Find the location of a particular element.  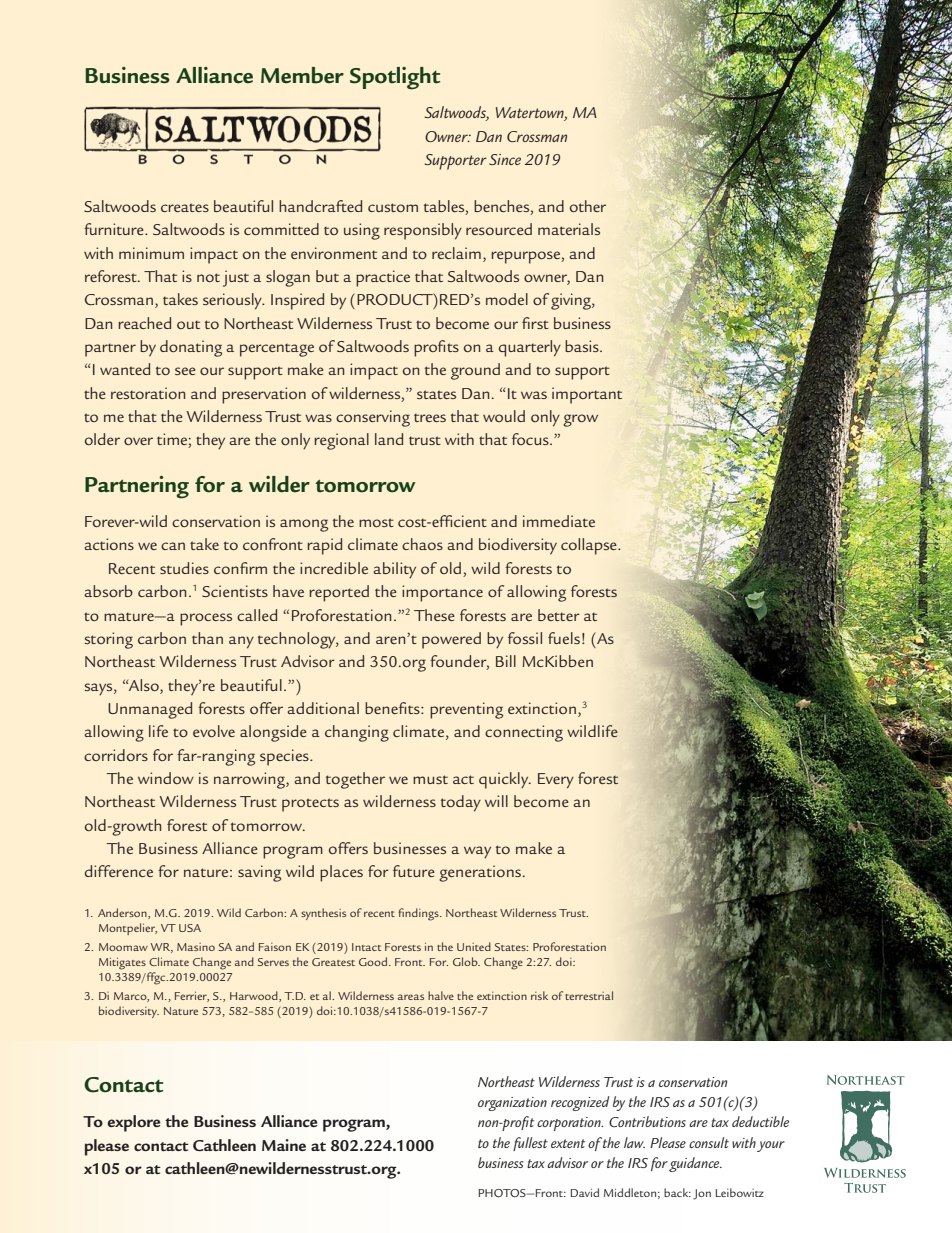

important is located at coordinates (587, 395).
